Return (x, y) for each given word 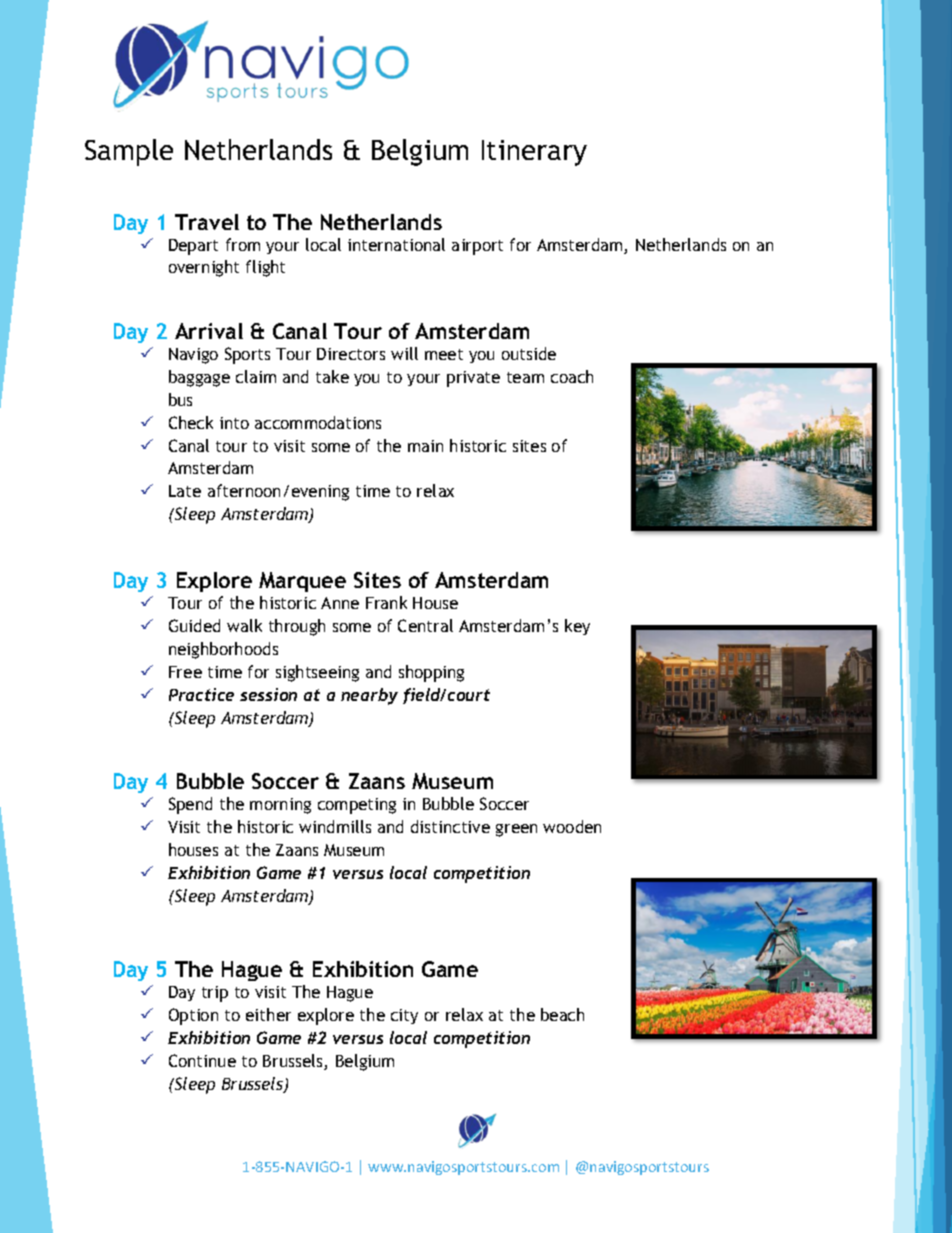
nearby (369, 696)
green (516, 830)
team (525, 377)
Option (193, 1016)
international (396, 244)
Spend (190, 805)
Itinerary (534, 153)
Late (185, 491)
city (404, 1016)
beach (562, 1014)
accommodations (318, 422)
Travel (207, 222)
